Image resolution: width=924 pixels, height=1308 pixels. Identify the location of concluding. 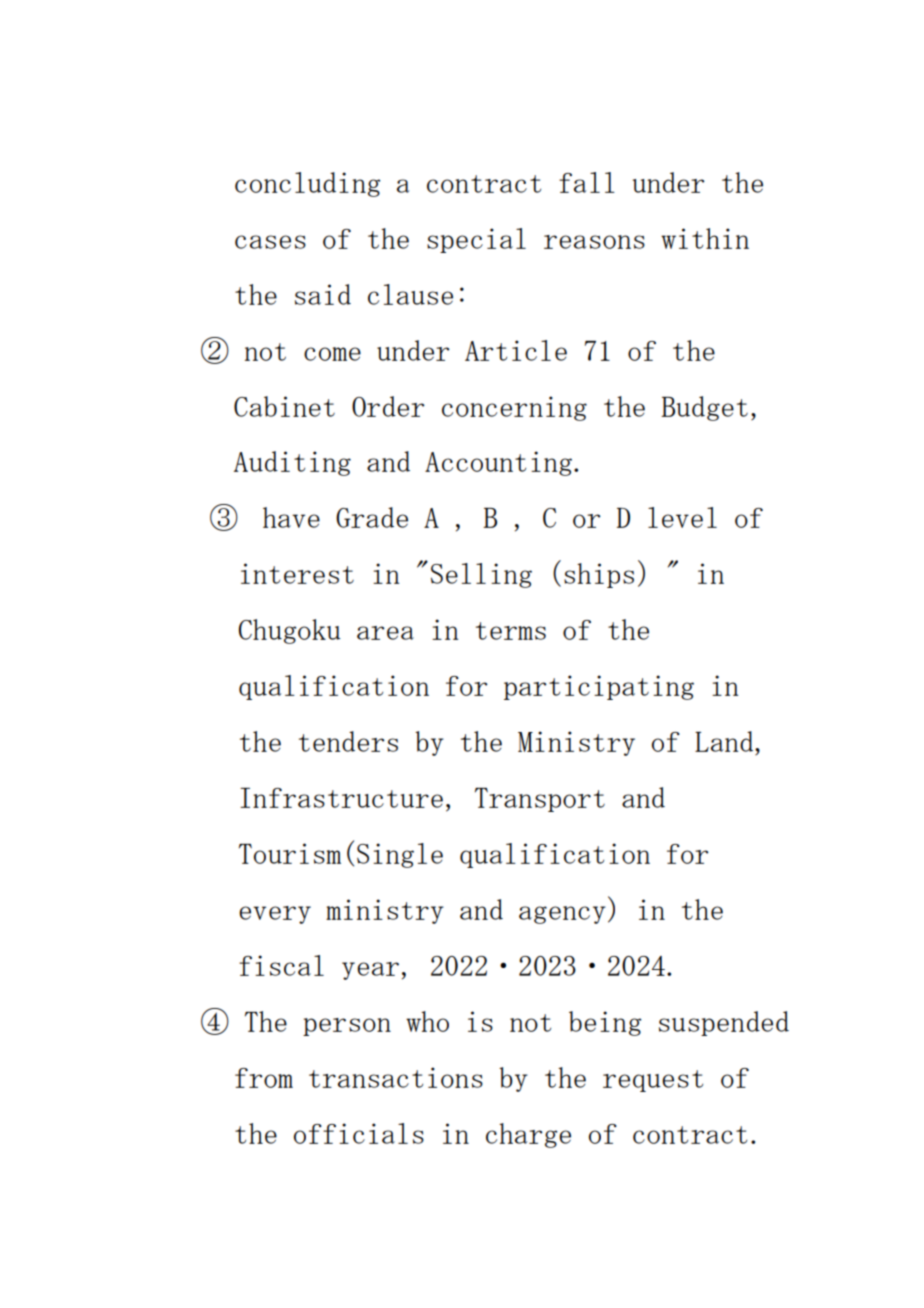
(307, 184).
